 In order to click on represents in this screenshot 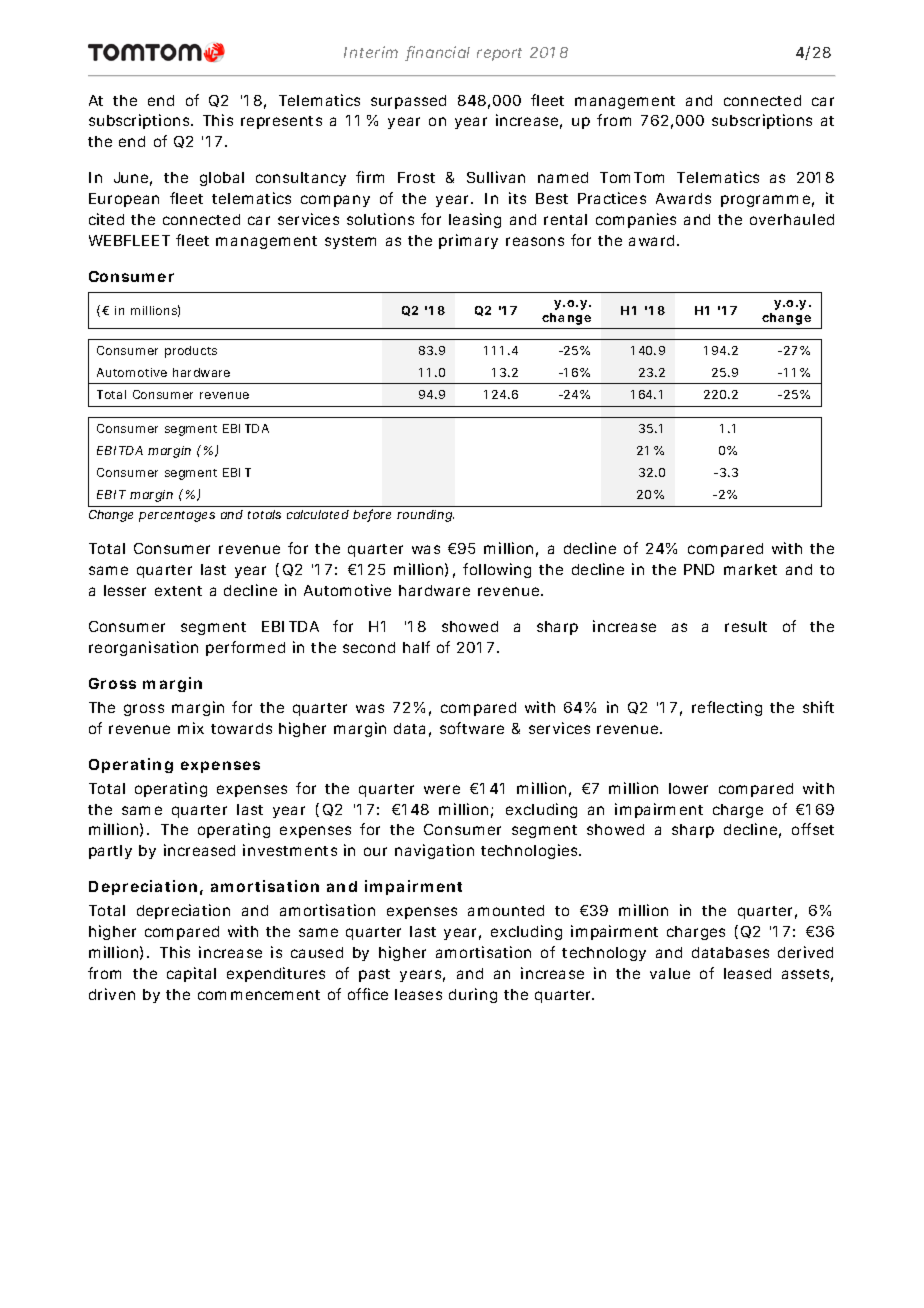, I will do `click(281, 122)`.
